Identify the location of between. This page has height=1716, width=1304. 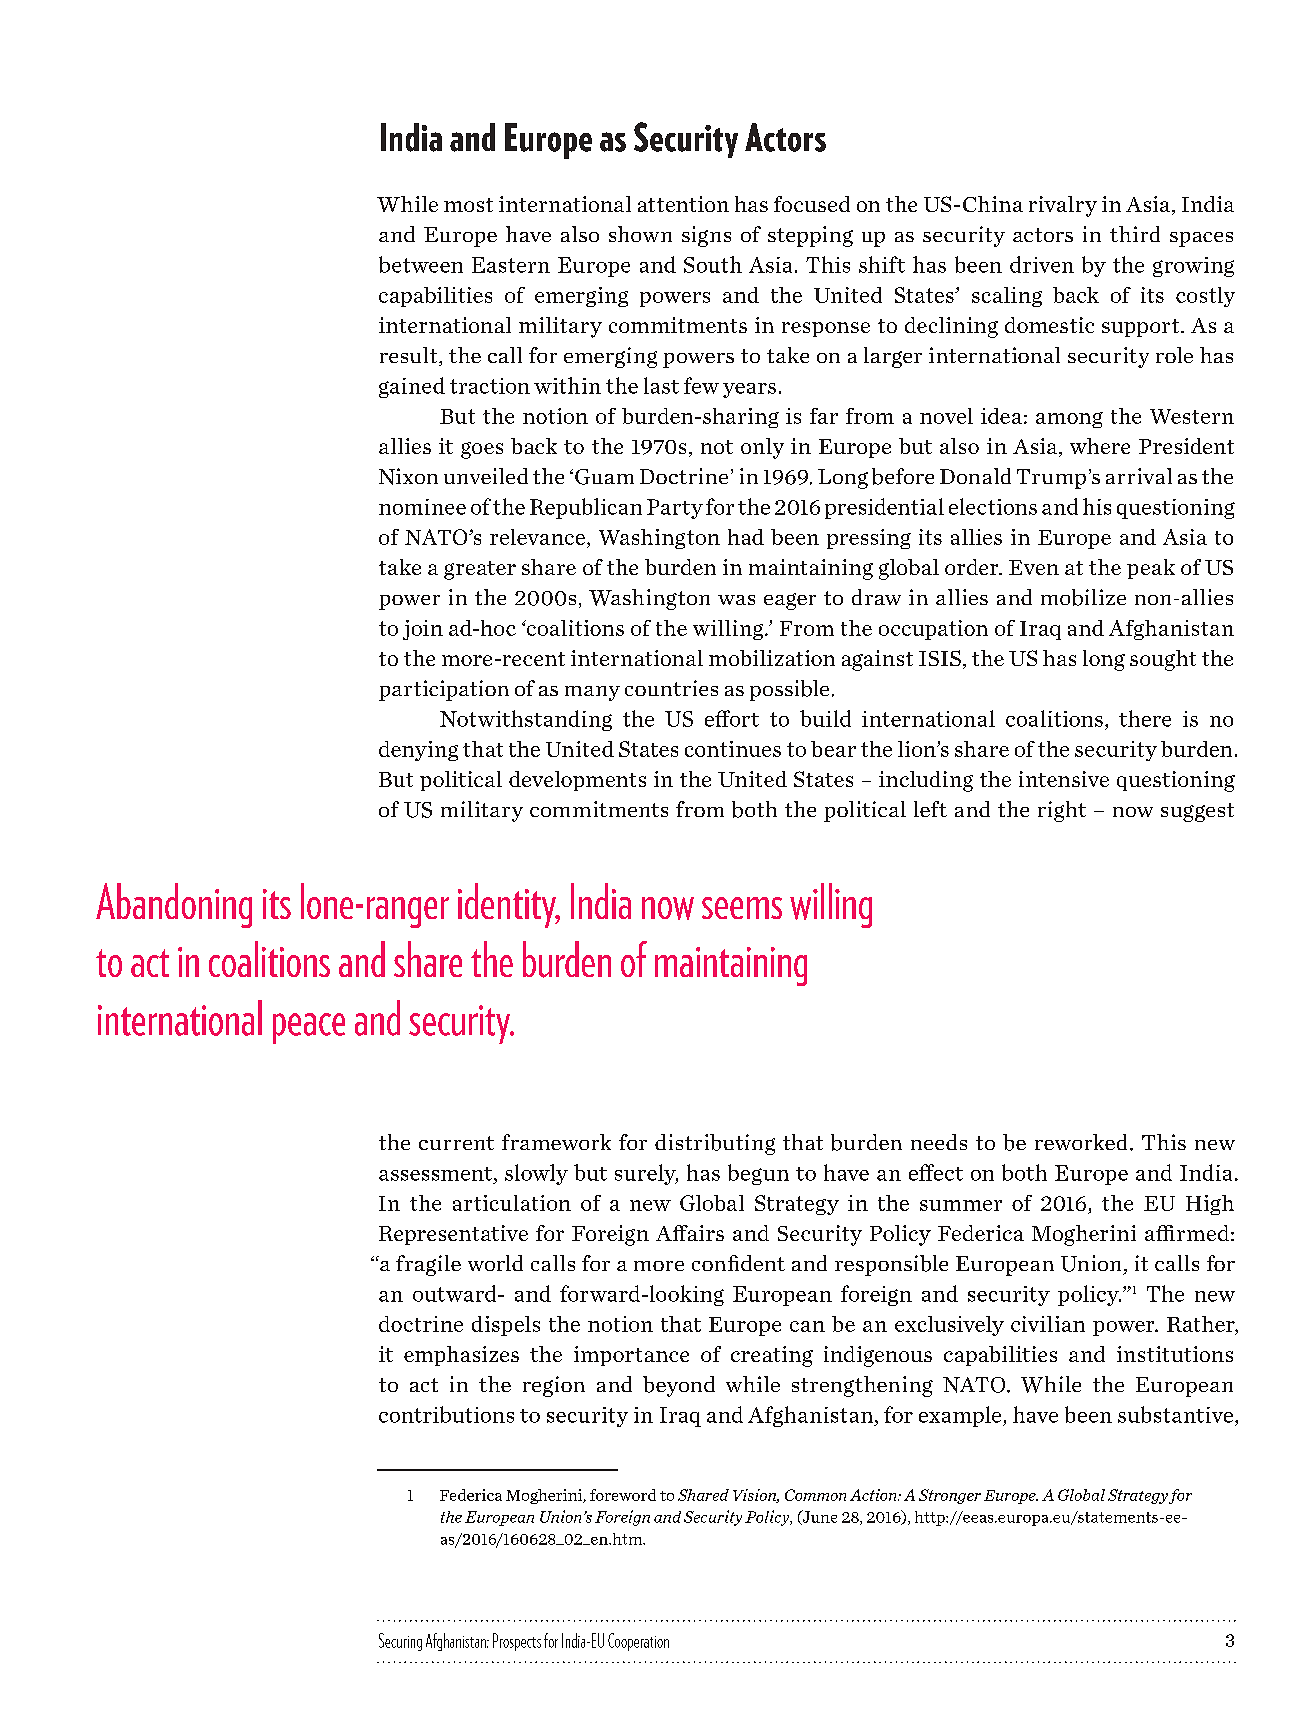
(421, 264).
